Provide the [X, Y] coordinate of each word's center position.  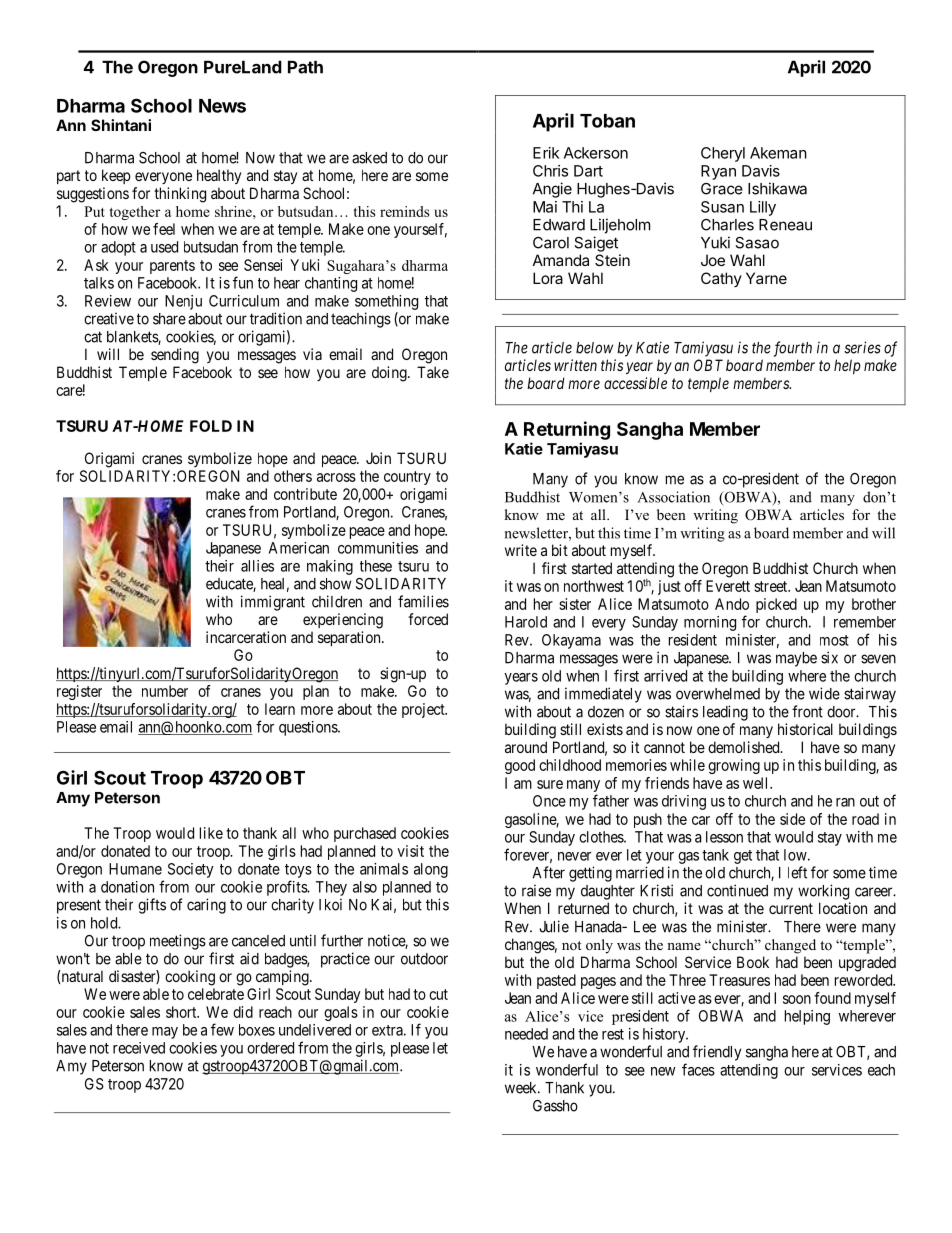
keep [116, 176]
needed [526, 1034]
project [424, 710]
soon [797, 999]
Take [433, 372]
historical [805, 729]
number [165, 691]
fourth [793, 349]
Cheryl [723, 154]
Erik [546, 153]
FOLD [211, 426]
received [139, 1048]
